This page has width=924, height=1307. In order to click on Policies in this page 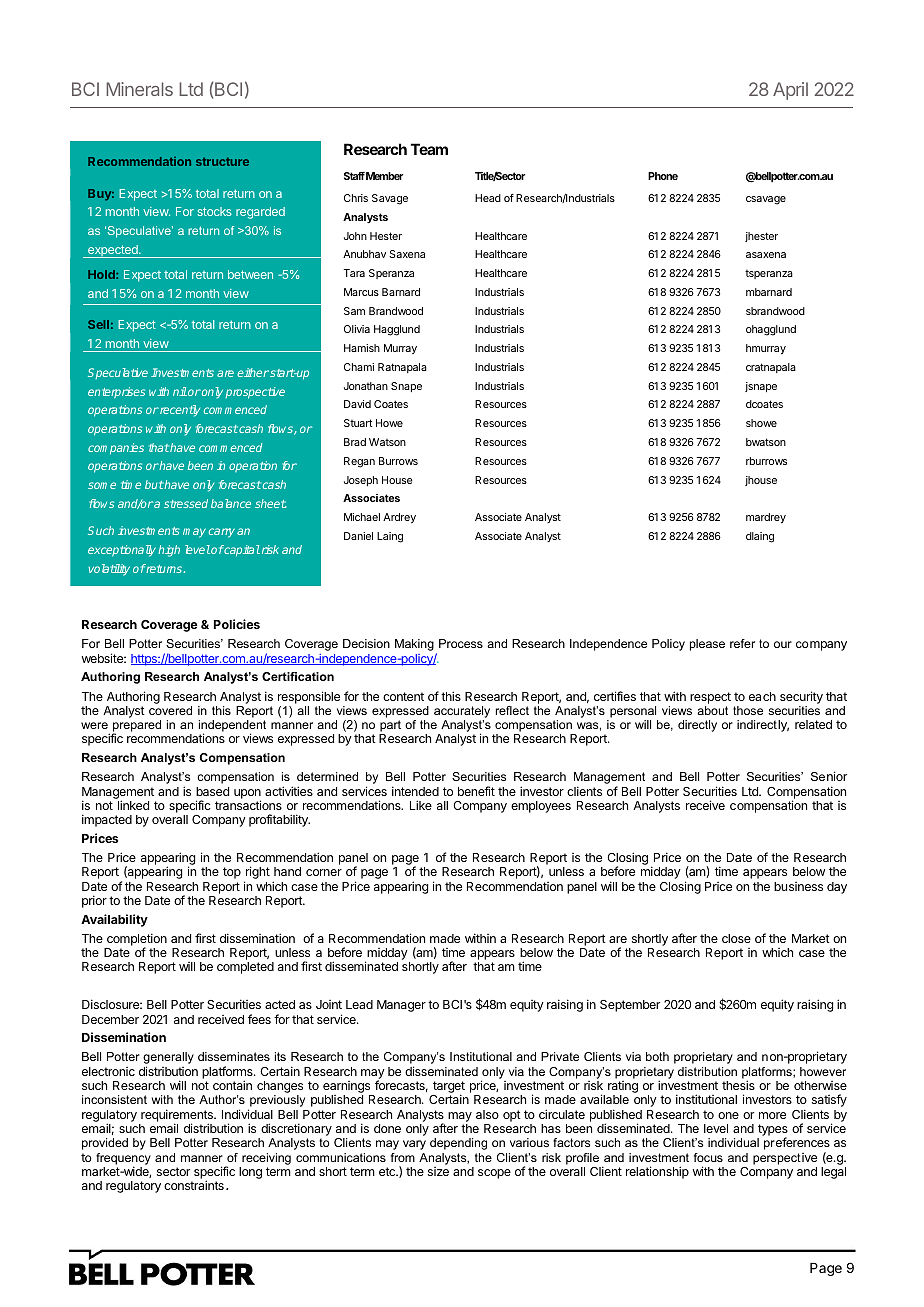, I will do `click(237, 624)`.
